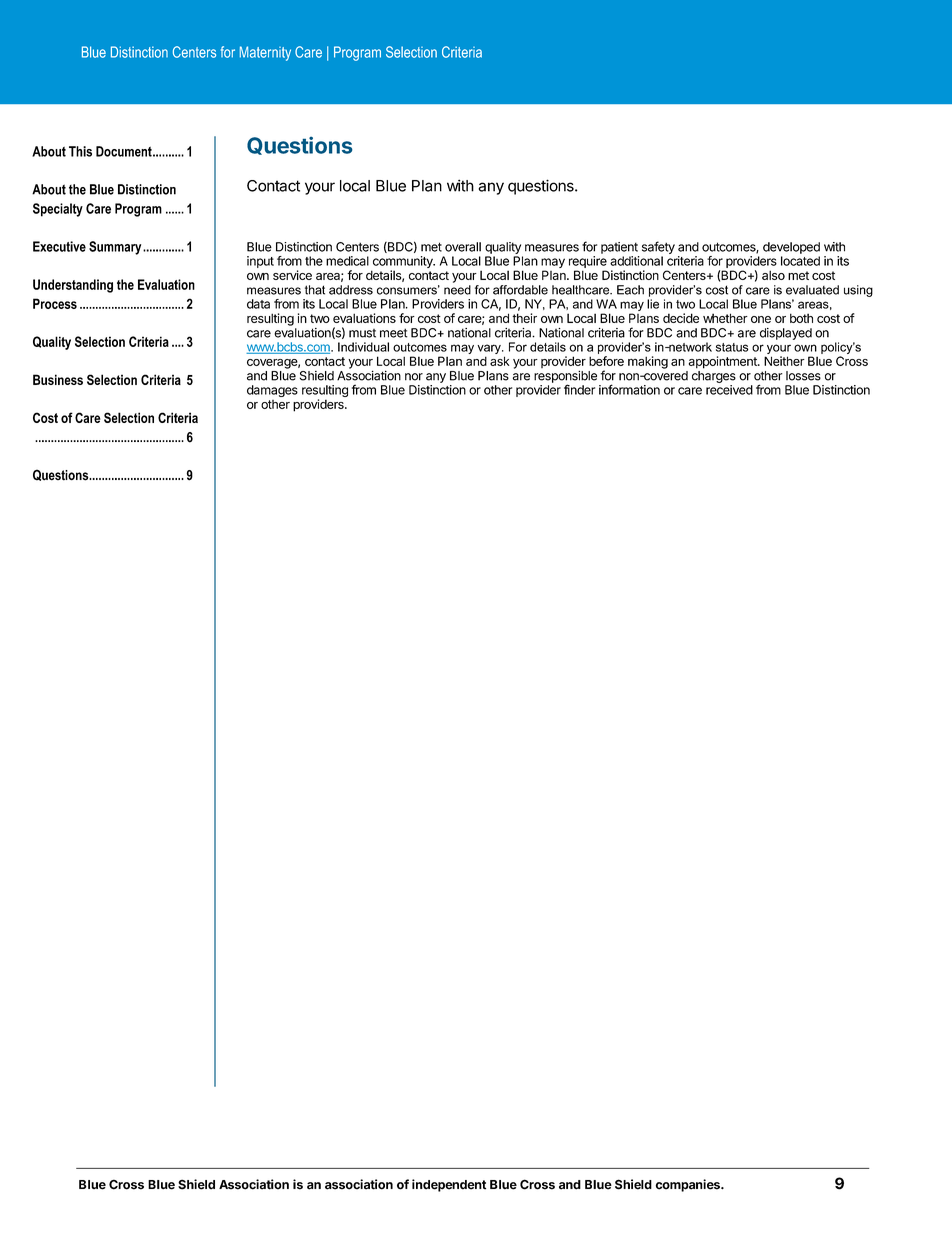 This screenshot has width=952, height=1233. What do you see at coordinates (414, 377) in the screenshot?
I see `nor` at bounding box center [414, 377].
